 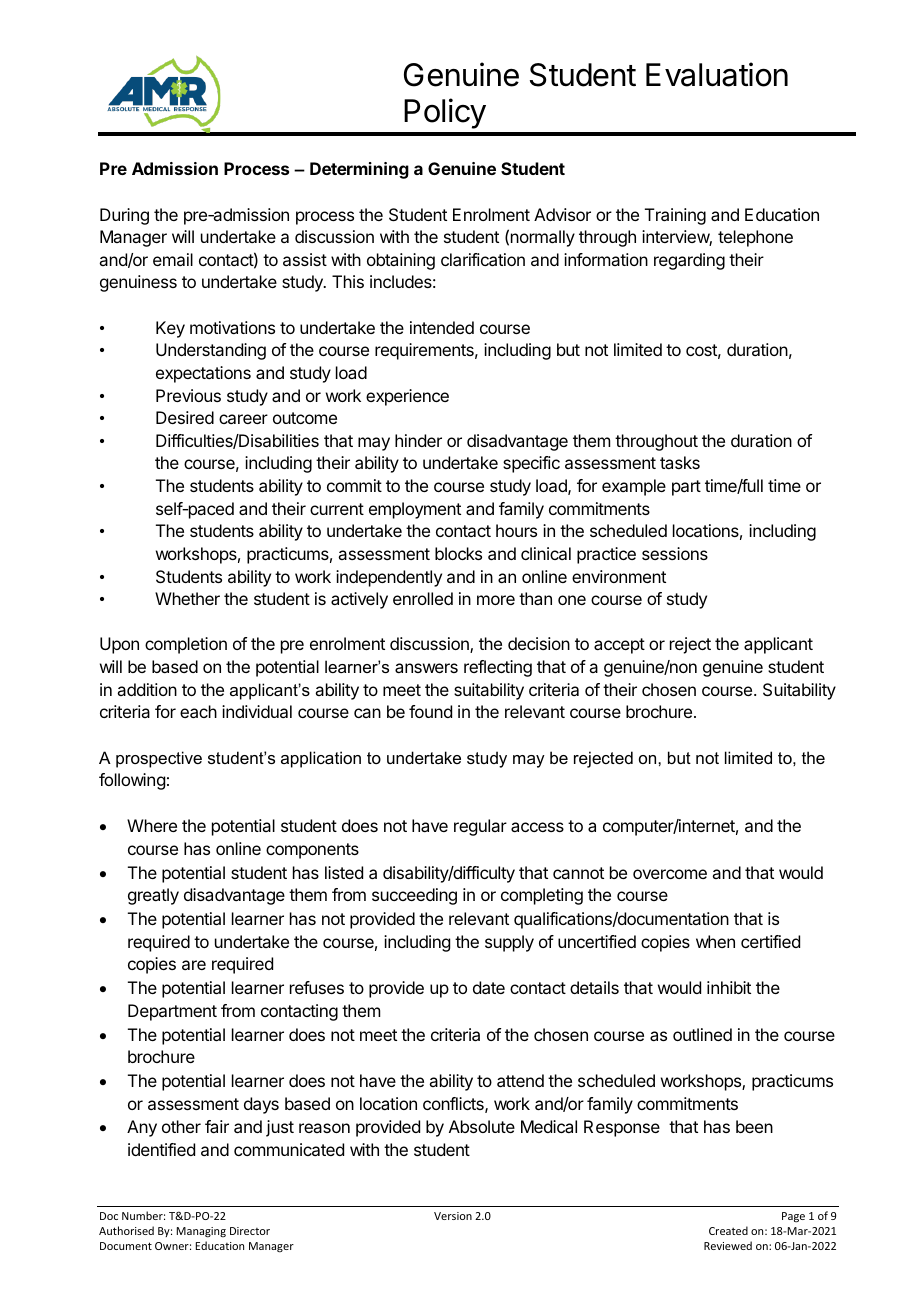 What do you see at coordinates (480, 827) in the screenshot?
I see `regular` at bounding box center [480, 827].
